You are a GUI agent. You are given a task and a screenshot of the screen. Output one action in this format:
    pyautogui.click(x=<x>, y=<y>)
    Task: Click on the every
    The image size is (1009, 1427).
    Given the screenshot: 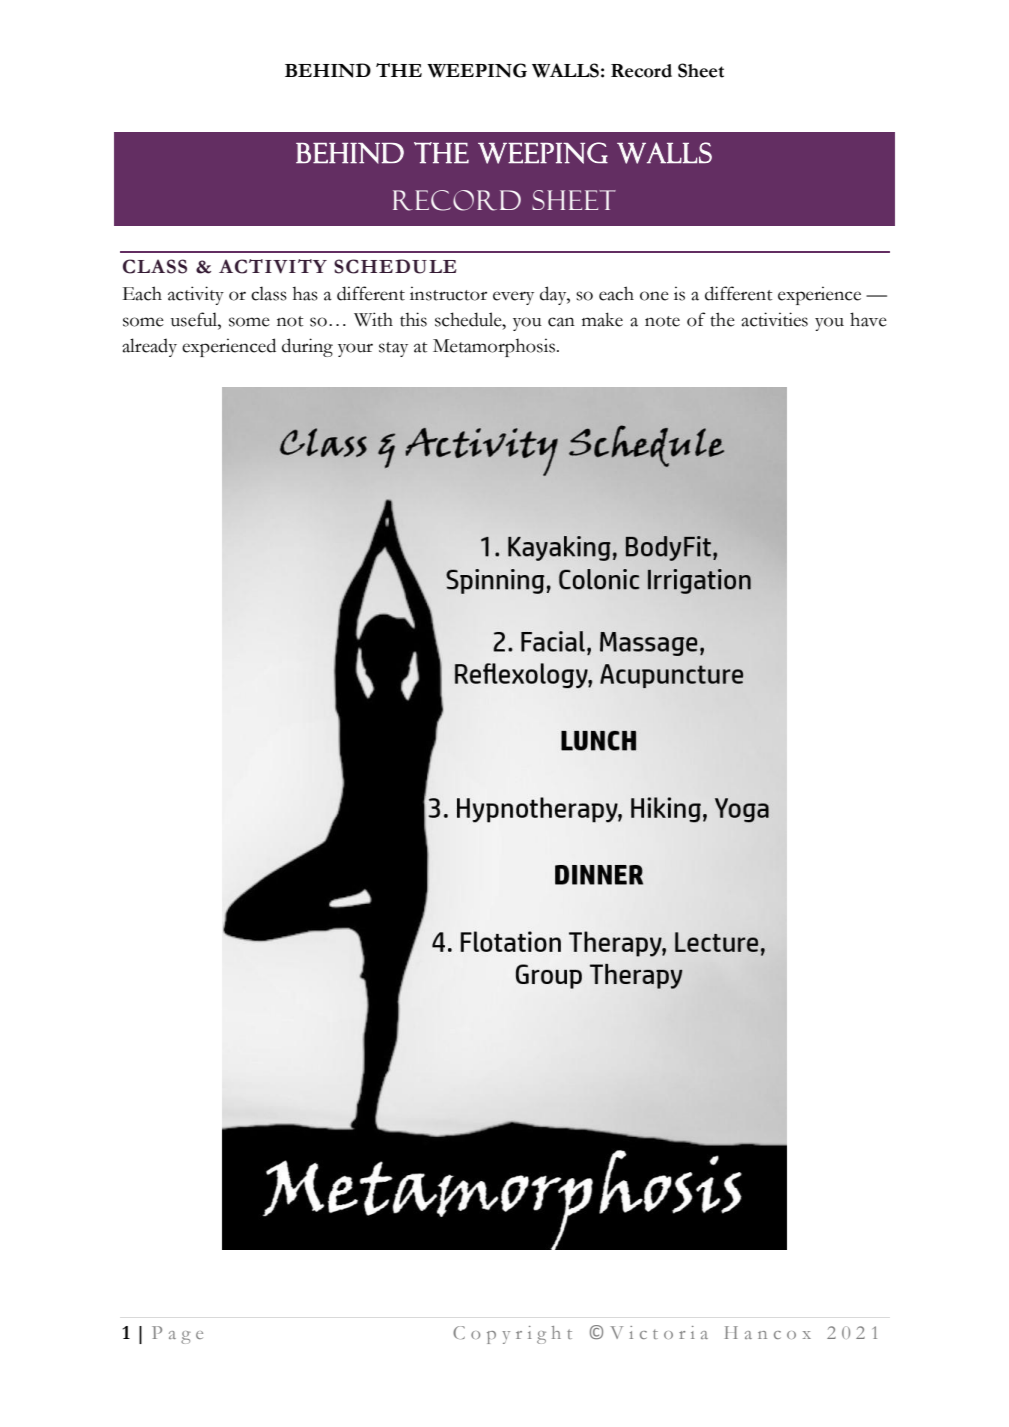 What is the action you would take?
    pyautogui.click(x=513, y=298)
